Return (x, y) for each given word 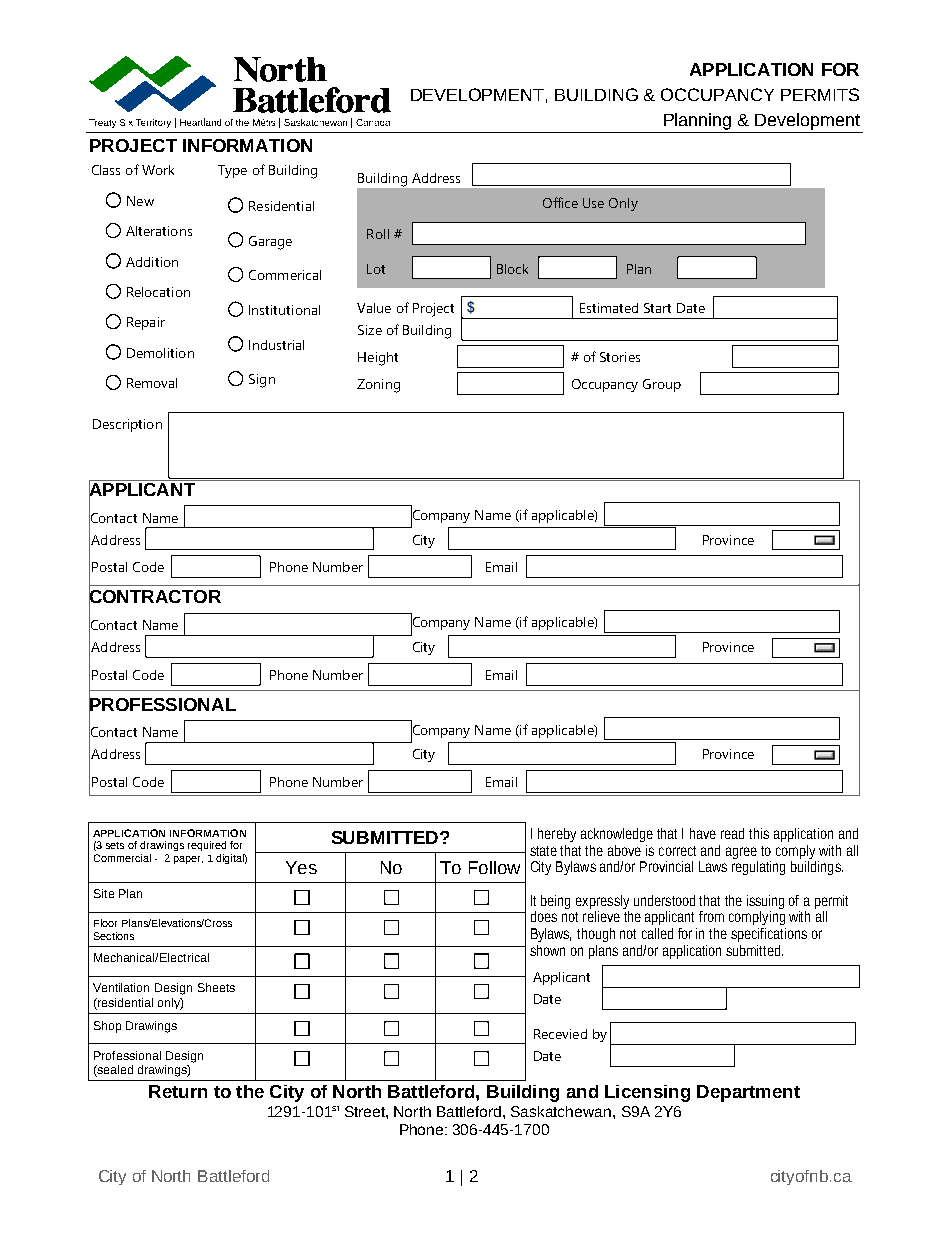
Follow (494, 867)
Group (662, 385)
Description (127, 425)
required (207, 846)
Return (178, 1091)
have (703, 833)
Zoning (378, 386)
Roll (378, 234)
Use (593, 203)
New (140, 201)
